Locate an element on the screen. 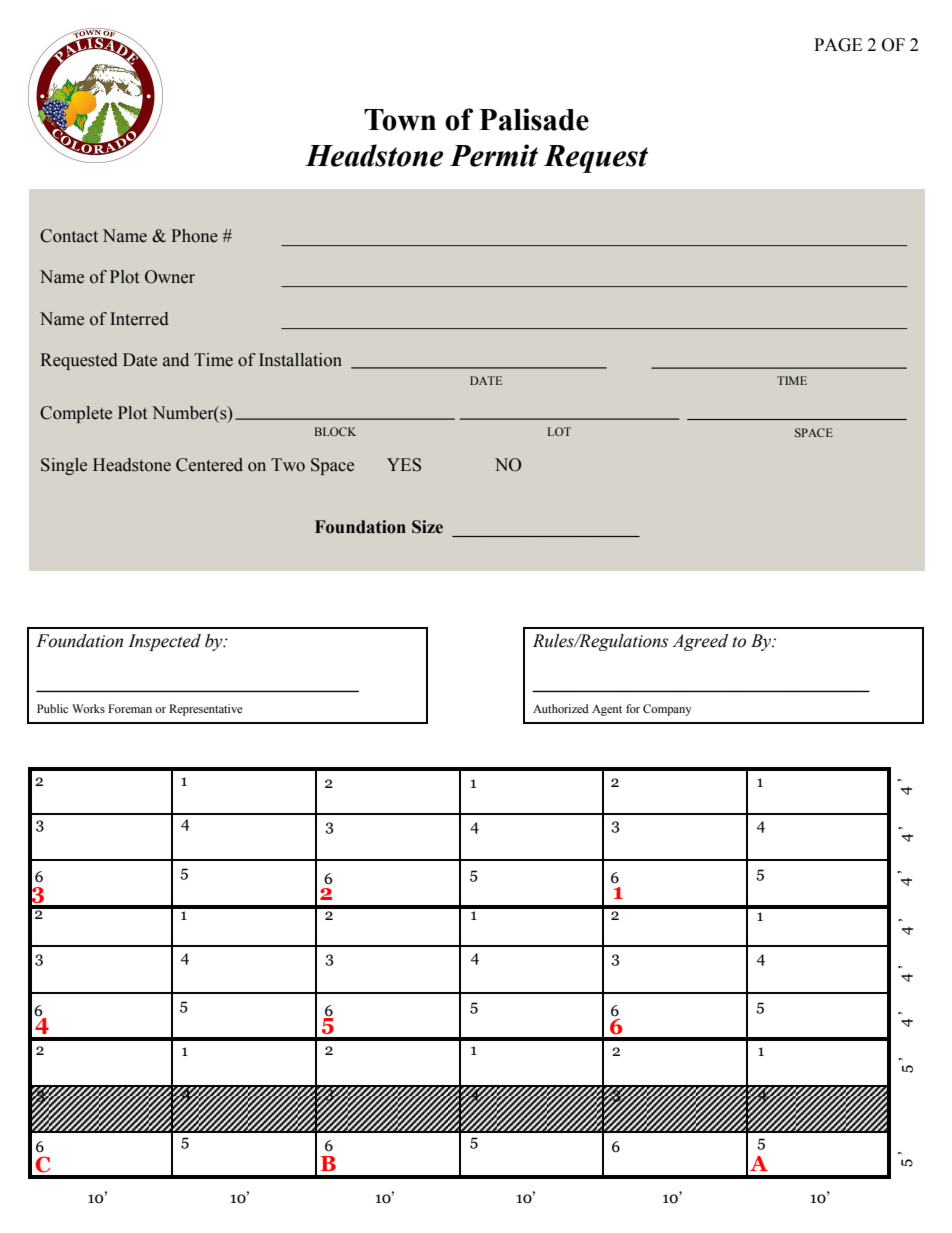 The width and height of the screenshot is (952, 1233). YES is located at coordinates (404, 465).
